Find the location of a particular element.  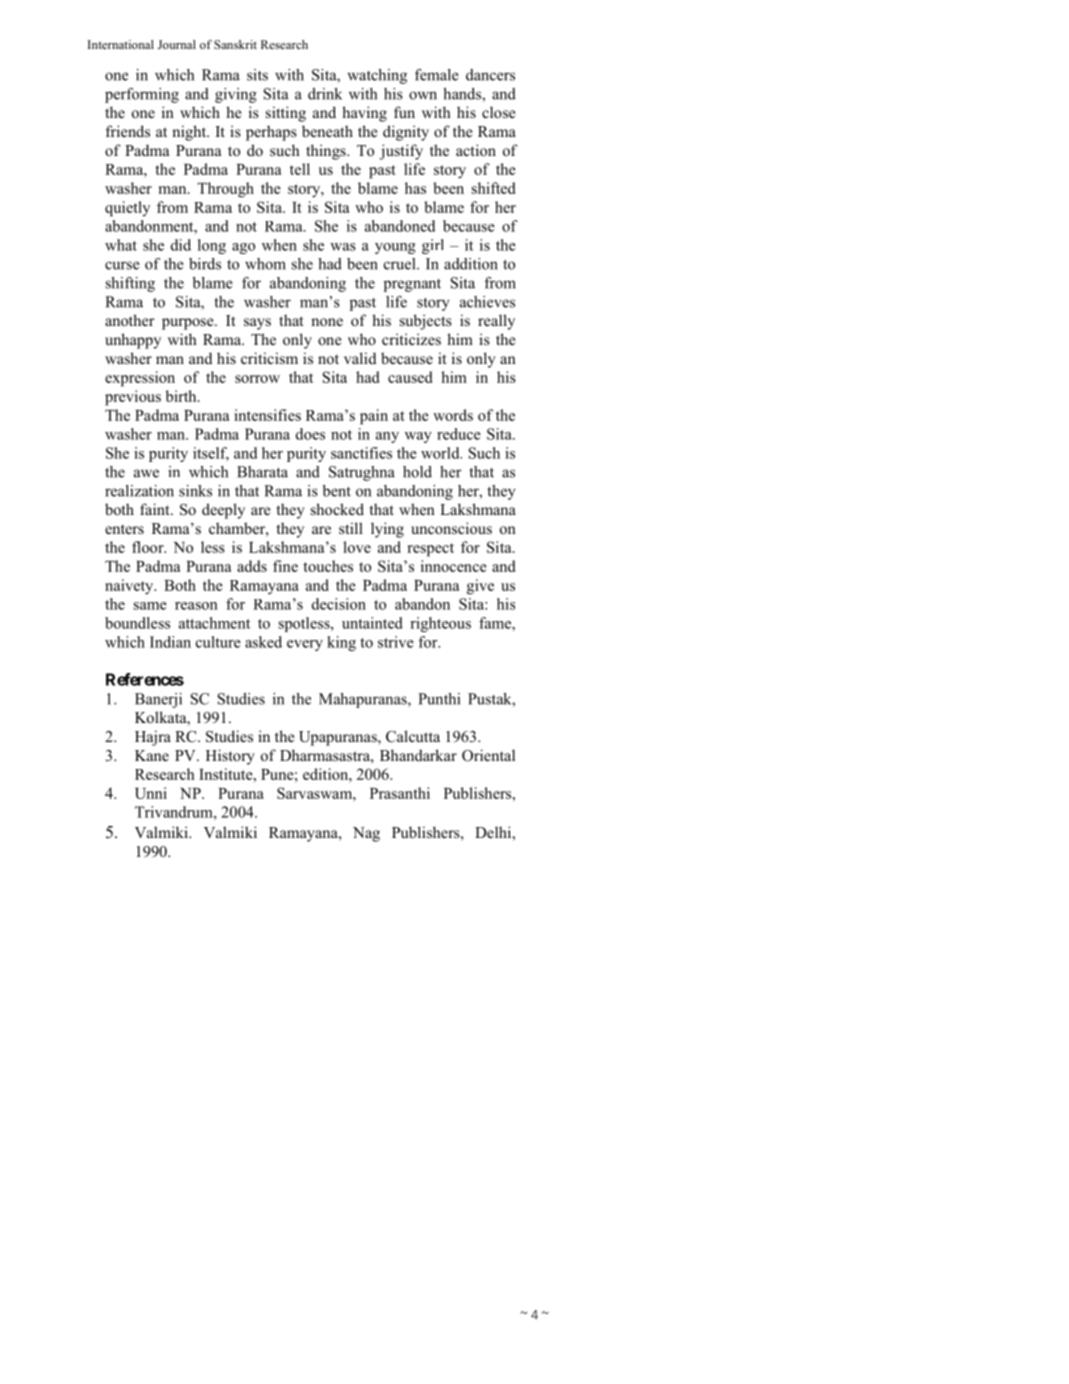

Oriental is located at coordinates (488, 755).
